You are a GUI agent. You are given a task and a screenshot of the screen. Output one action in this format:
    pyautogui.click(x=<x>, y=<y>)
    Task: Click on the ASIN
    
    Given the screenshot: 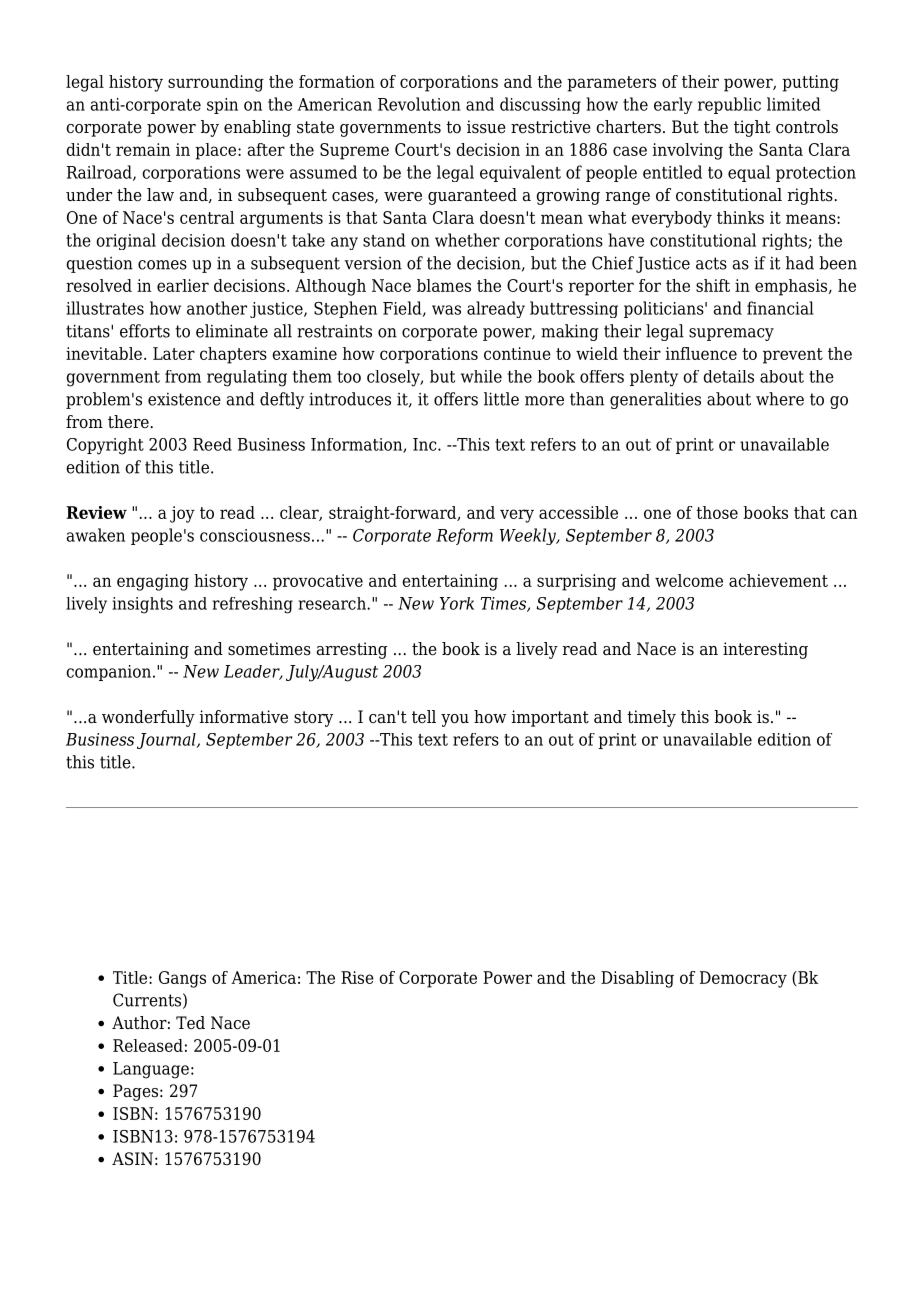 What is the action you would take?
    pyautogui.click(x=132, y=1159)
